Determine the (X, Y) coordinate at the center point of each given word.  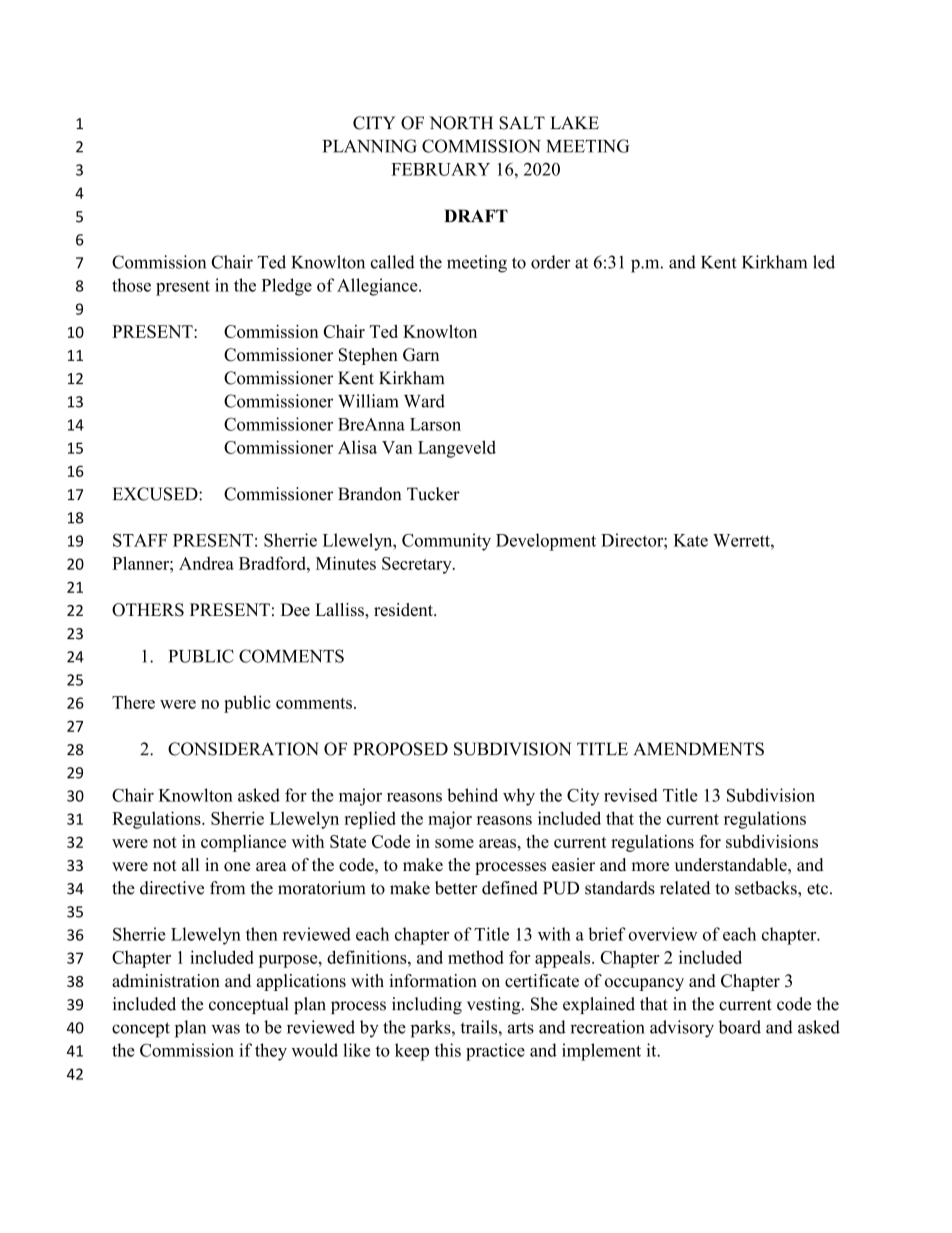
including (427, 1005)
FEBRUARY (440, 169)
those (131, 285)
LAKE (574, 122)
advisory (682, 1029)
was (225, 1029)
